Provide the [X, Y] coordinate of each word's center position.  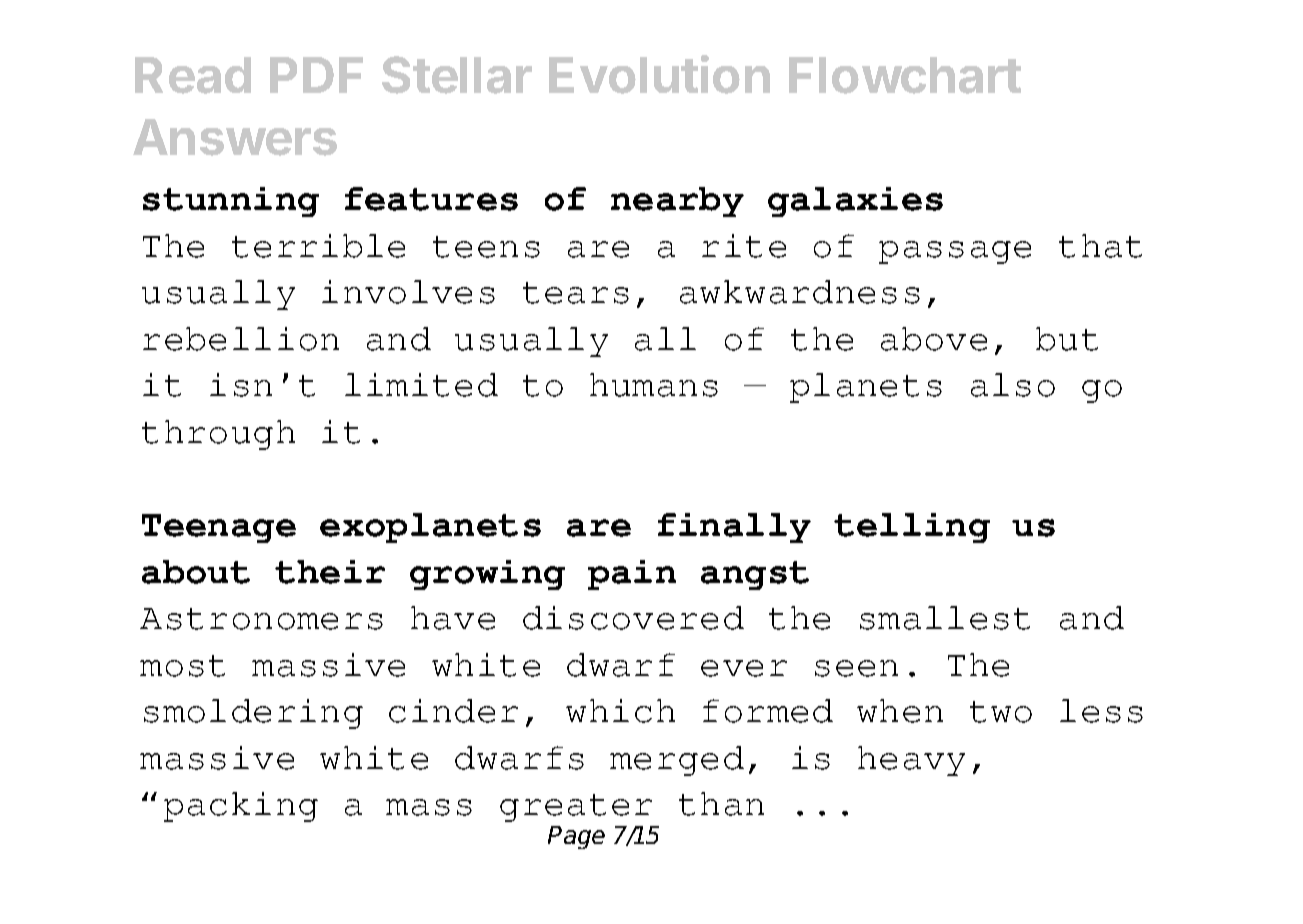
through [218, 435]
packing [241, 807]
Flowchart [905, 75]
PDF [316, 75]
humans [654, 385]
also [1013, 385]
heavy [911, 761]
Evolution [659, 74]
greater [576, 808]
